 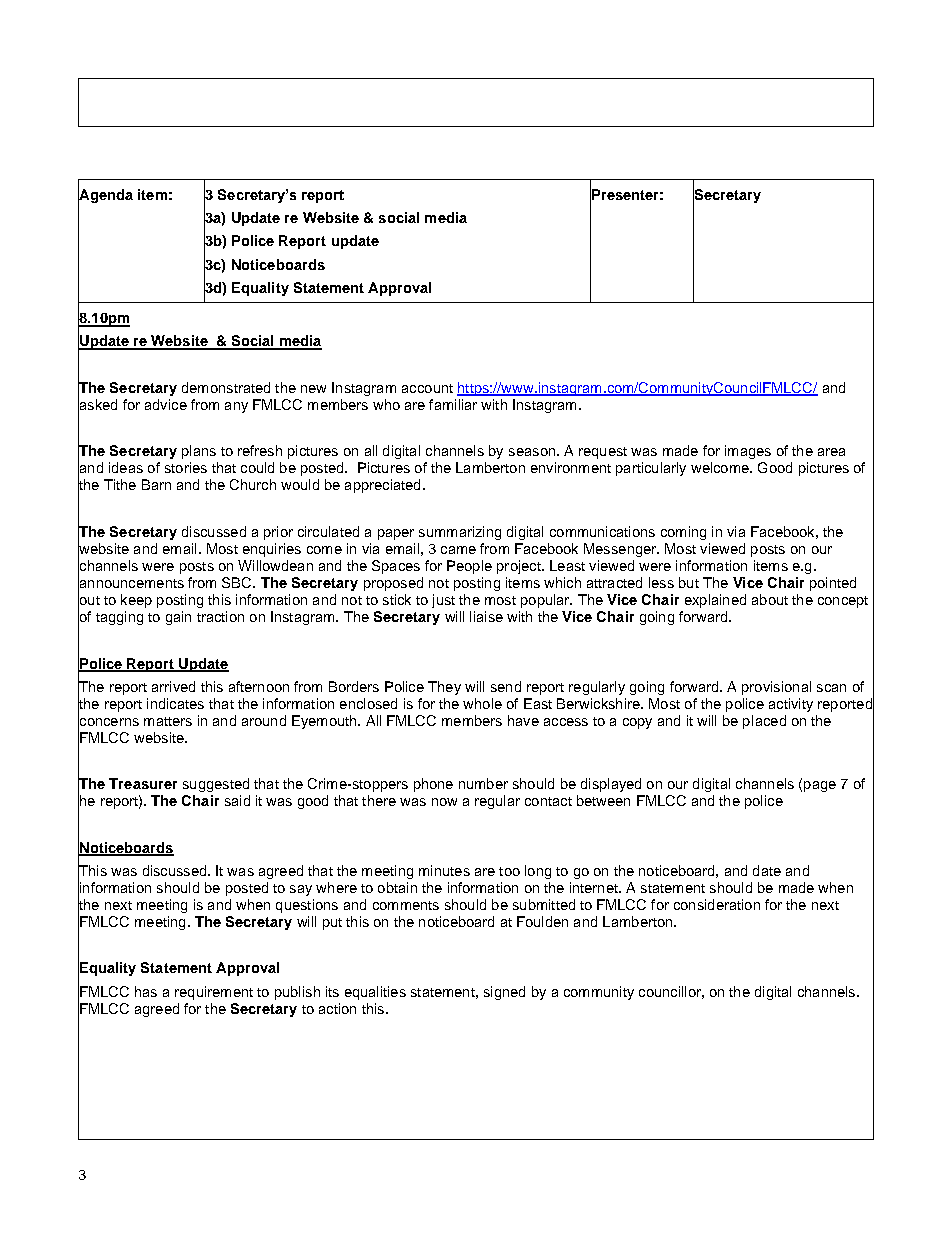 What do you see at coordinates (427, 388) in the screenshot?
I see `account` at bounding box center [427, 388].
